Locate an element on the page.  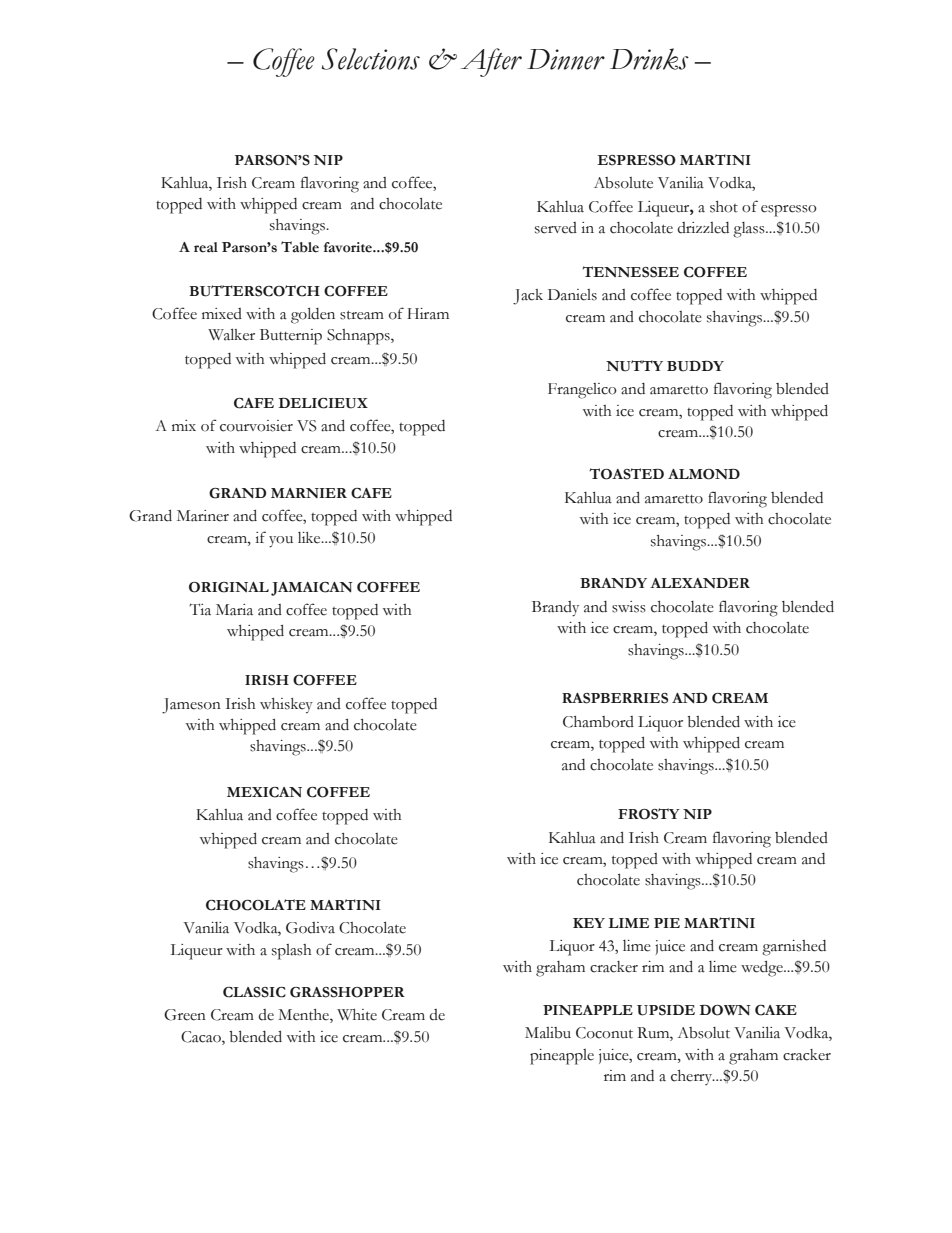
you is located at coordinates (281, 542).
